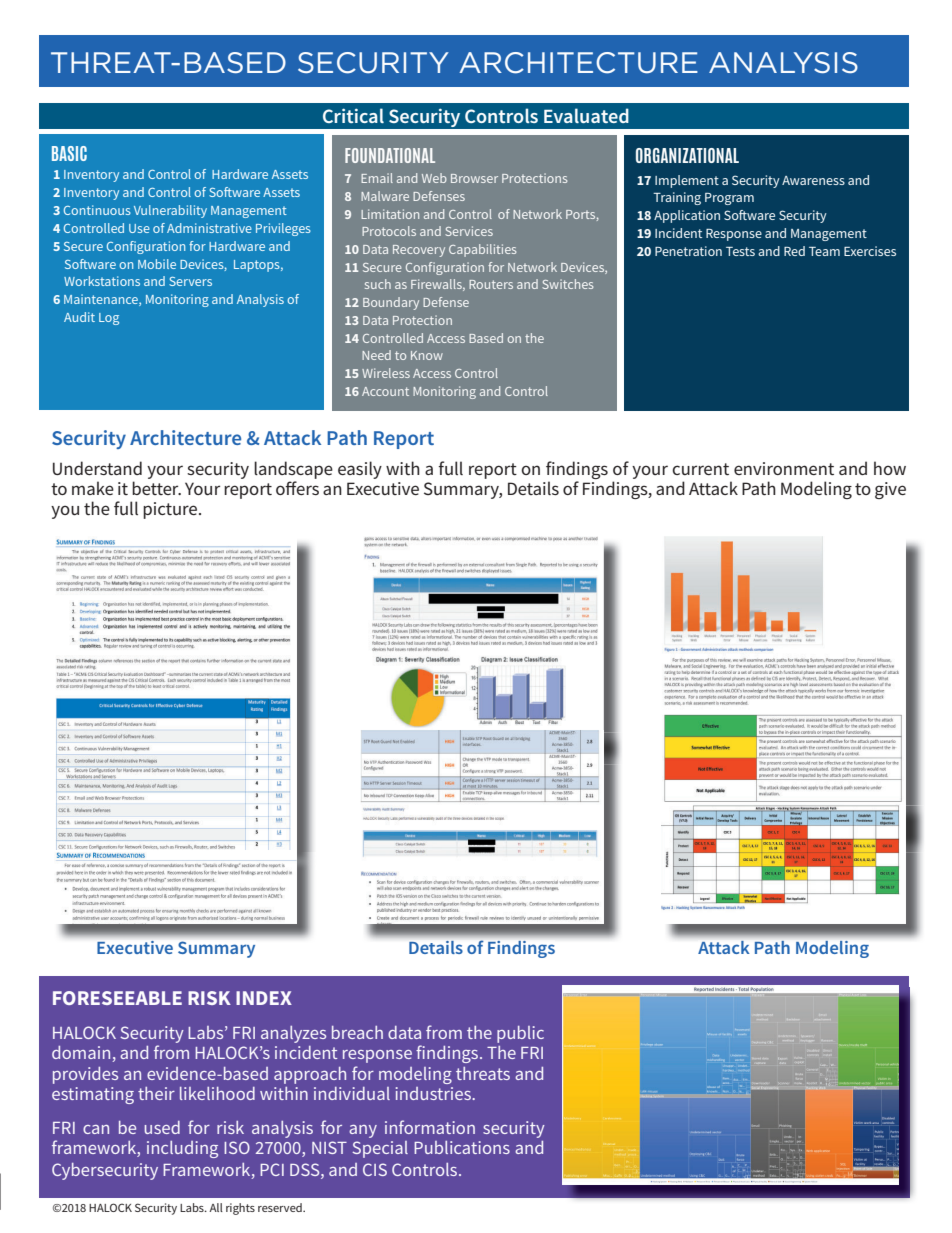 The width and height of the screenshot is (952, 1233). What do you see at coordinates (729, 199) in the screenshot?
I see `Program` at bounding box center [729, 199].
